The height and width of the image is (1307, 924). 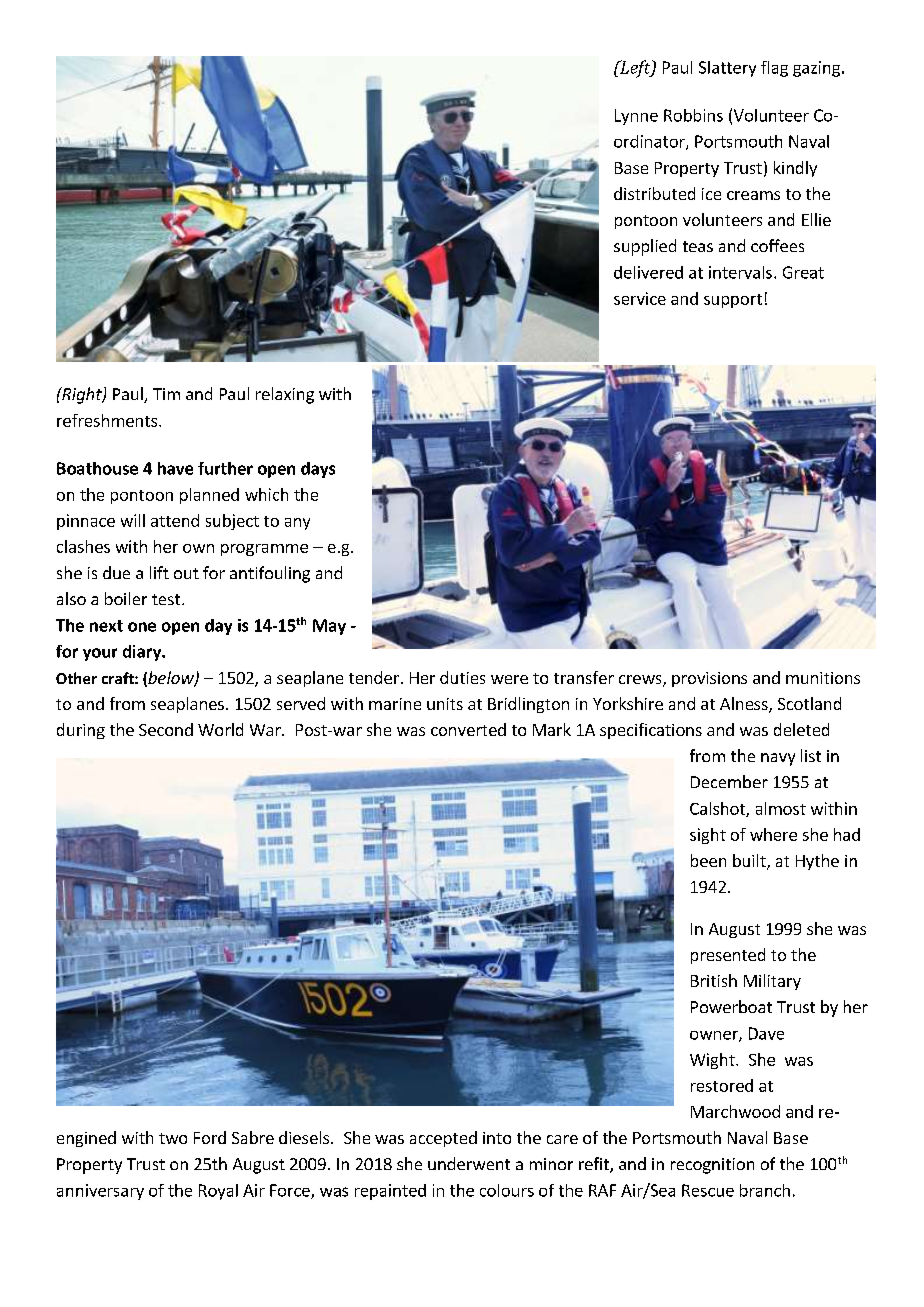 What do you see at coordinates (210, 1137) in the image?
I see `Ford` at bounding box center [210, 1137].
